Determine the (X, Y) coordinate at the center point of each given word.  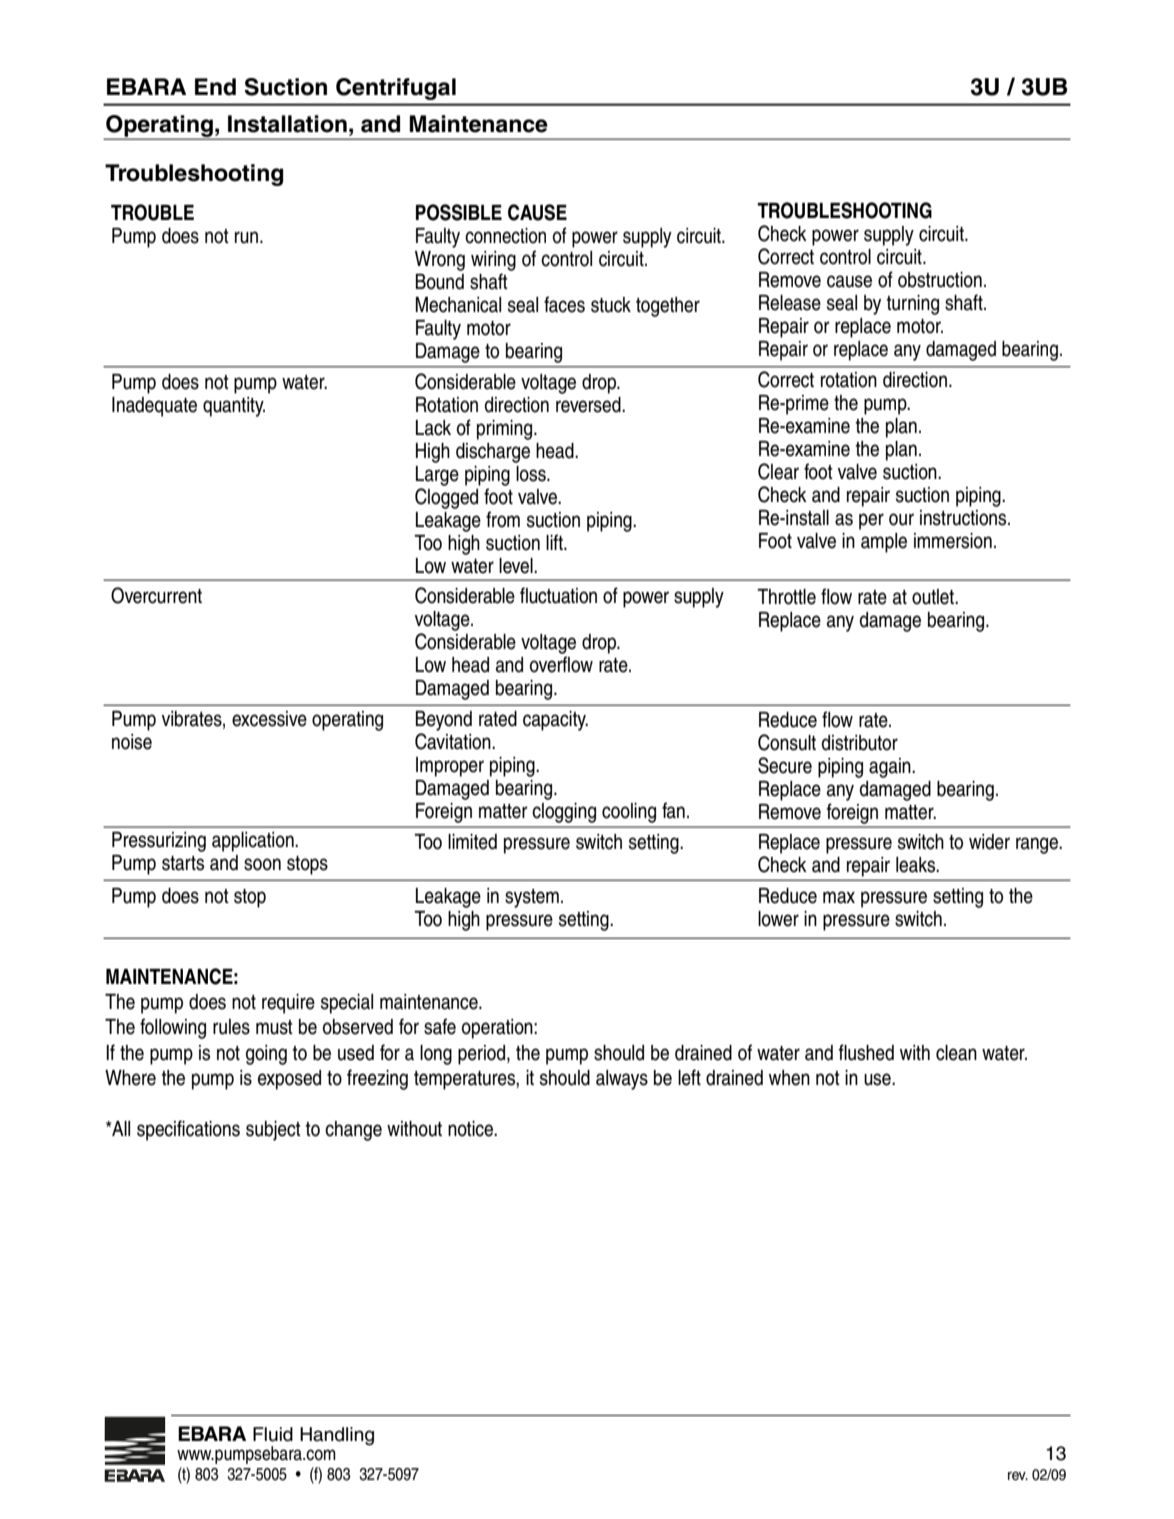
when (789, 1078)
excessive (269, 719)
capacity (555, 721)
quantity (234, 407)
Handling (337, 1436)
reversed (589, 405)
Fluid (273, 1434)
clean (956, 1053)
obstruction (940, 280)
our (901, 519)
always (622, 1080)
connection (505, 236)
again (891, 768)
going (266, 1055)
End (215, 87)
